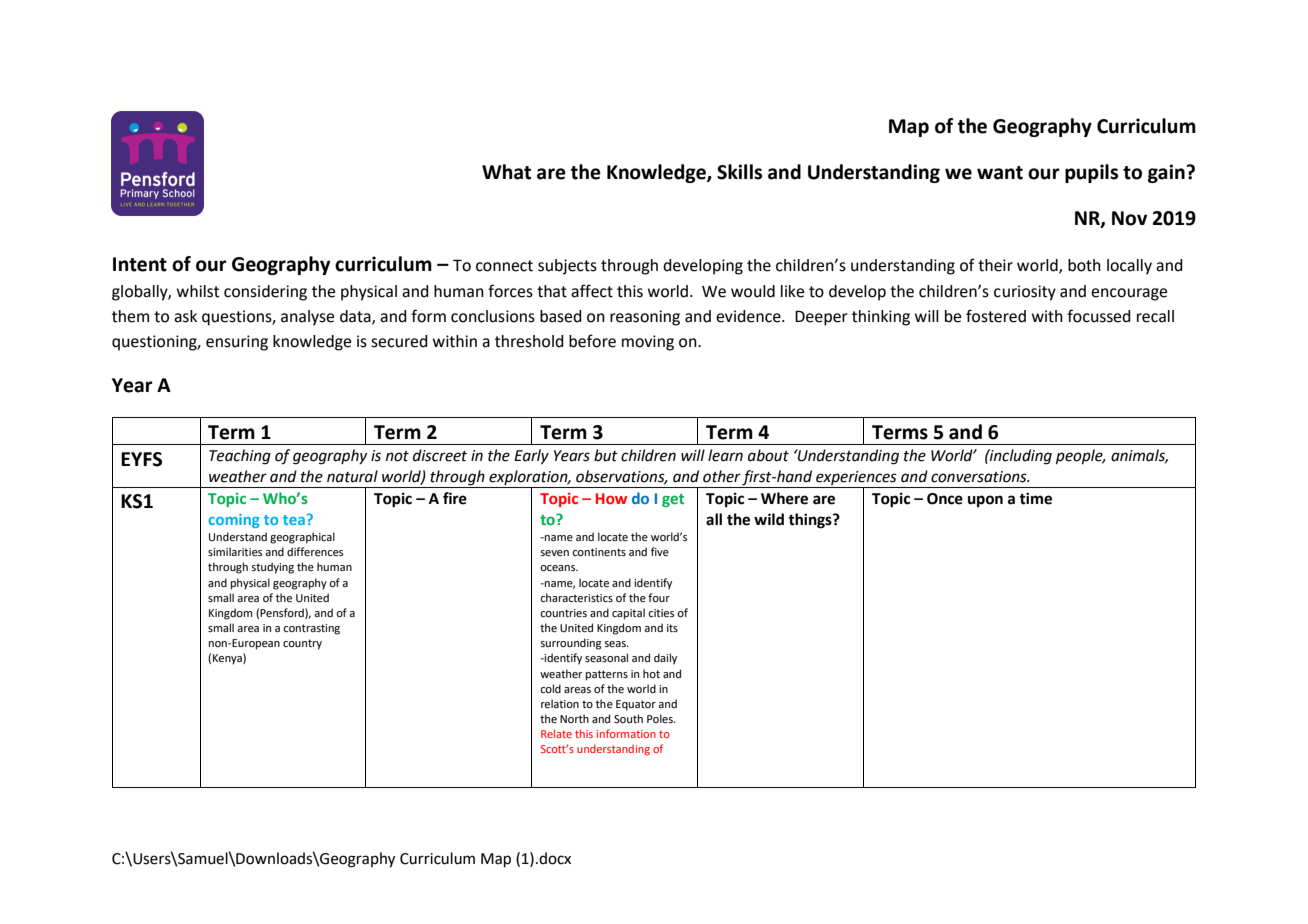 Image resolution: width=1308 pixels, height=924 pixels. What do you see at coordinates (506, 172) in the document?
I see `What` at bounding box center [506, 172].
